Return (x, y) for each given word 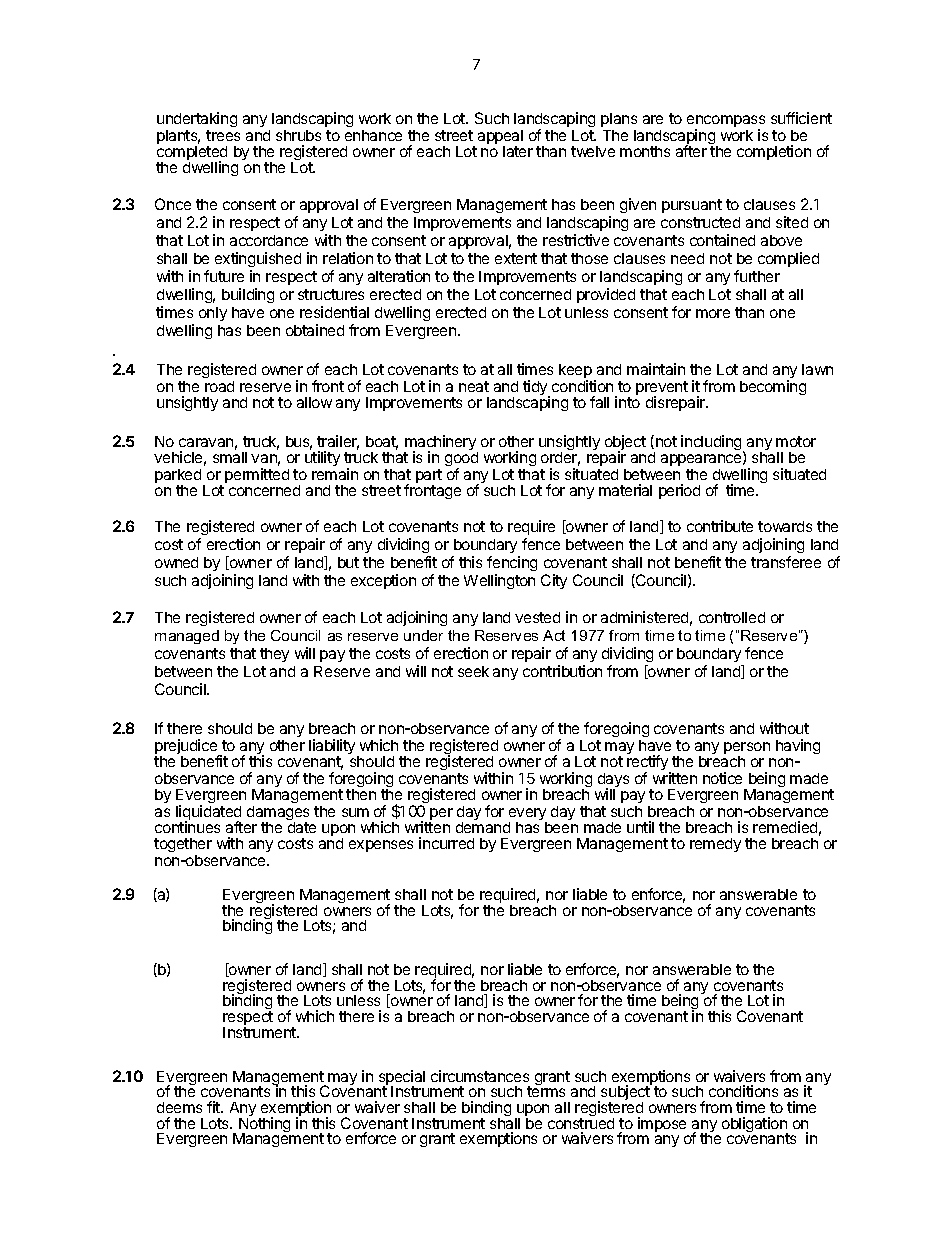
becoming (773, 387)
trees (223, 135)
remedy (715, 845)
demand (483, 827)
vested (537, 617)
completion (774, 152)
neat (474, 386)
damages (278, 814)
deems (179, 1107)
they (274, 655)
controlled (732, 617)
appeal (500, 138)
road (219, 386)
